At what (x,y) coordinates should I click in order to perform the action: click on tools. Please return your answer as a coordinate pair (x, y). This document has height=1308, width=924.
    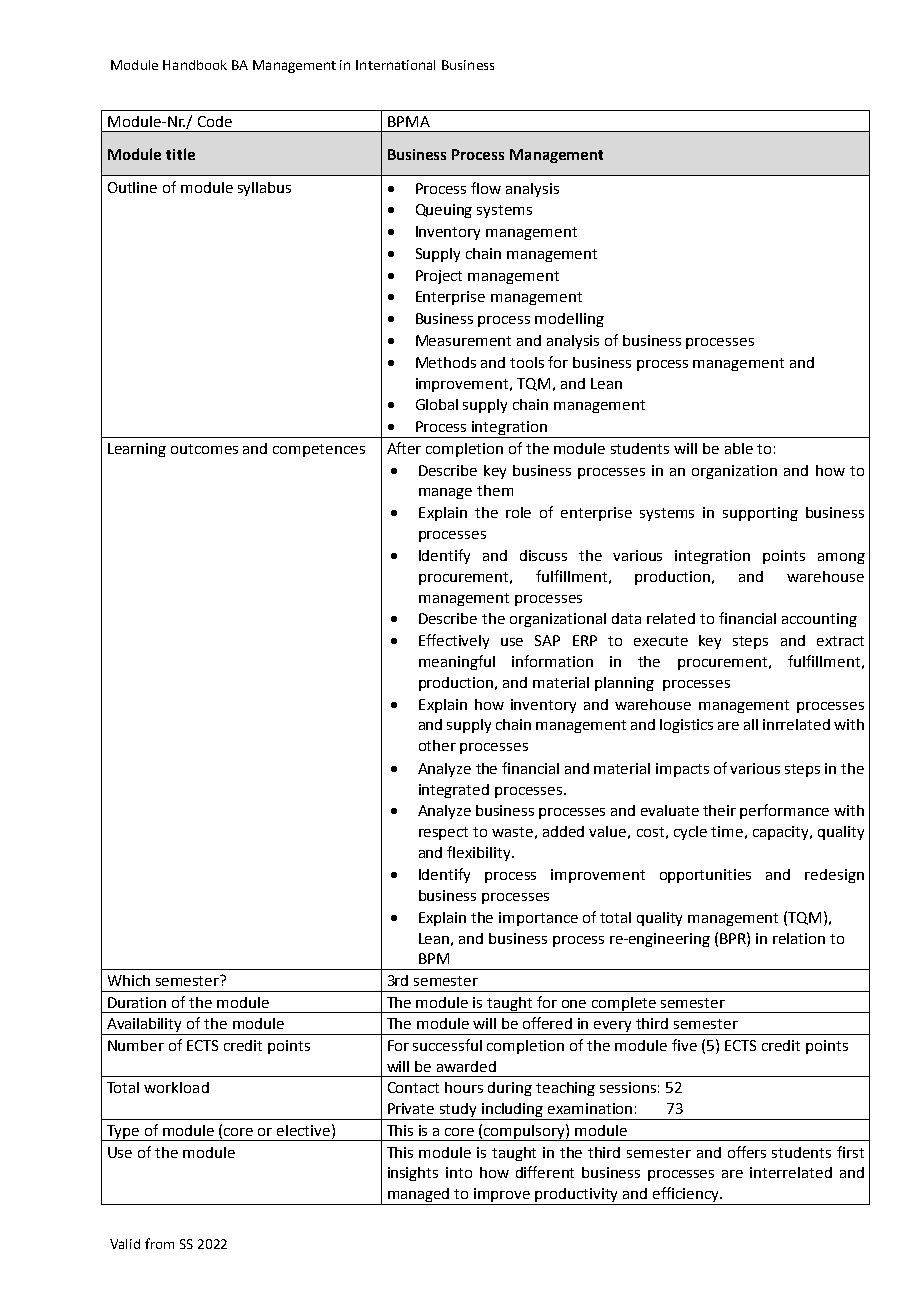
    Looking at the image, I should click on (527, 362).
